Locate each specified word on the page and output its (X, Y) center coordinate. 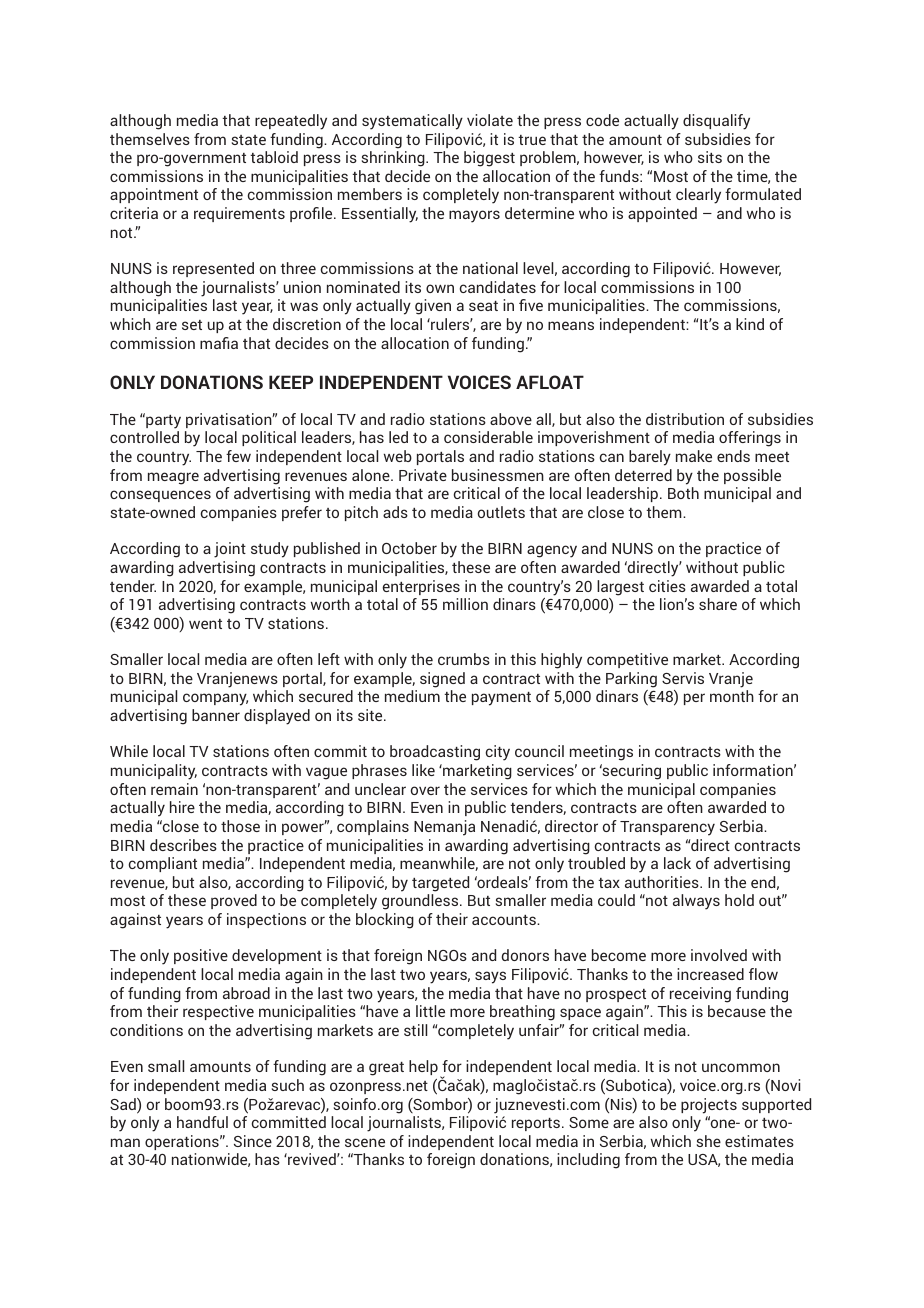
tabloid (274, 157)
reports (536, 1124)
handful (202, 1122)
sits (710, 157)
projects (709, 1106)
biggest (489, 159)
